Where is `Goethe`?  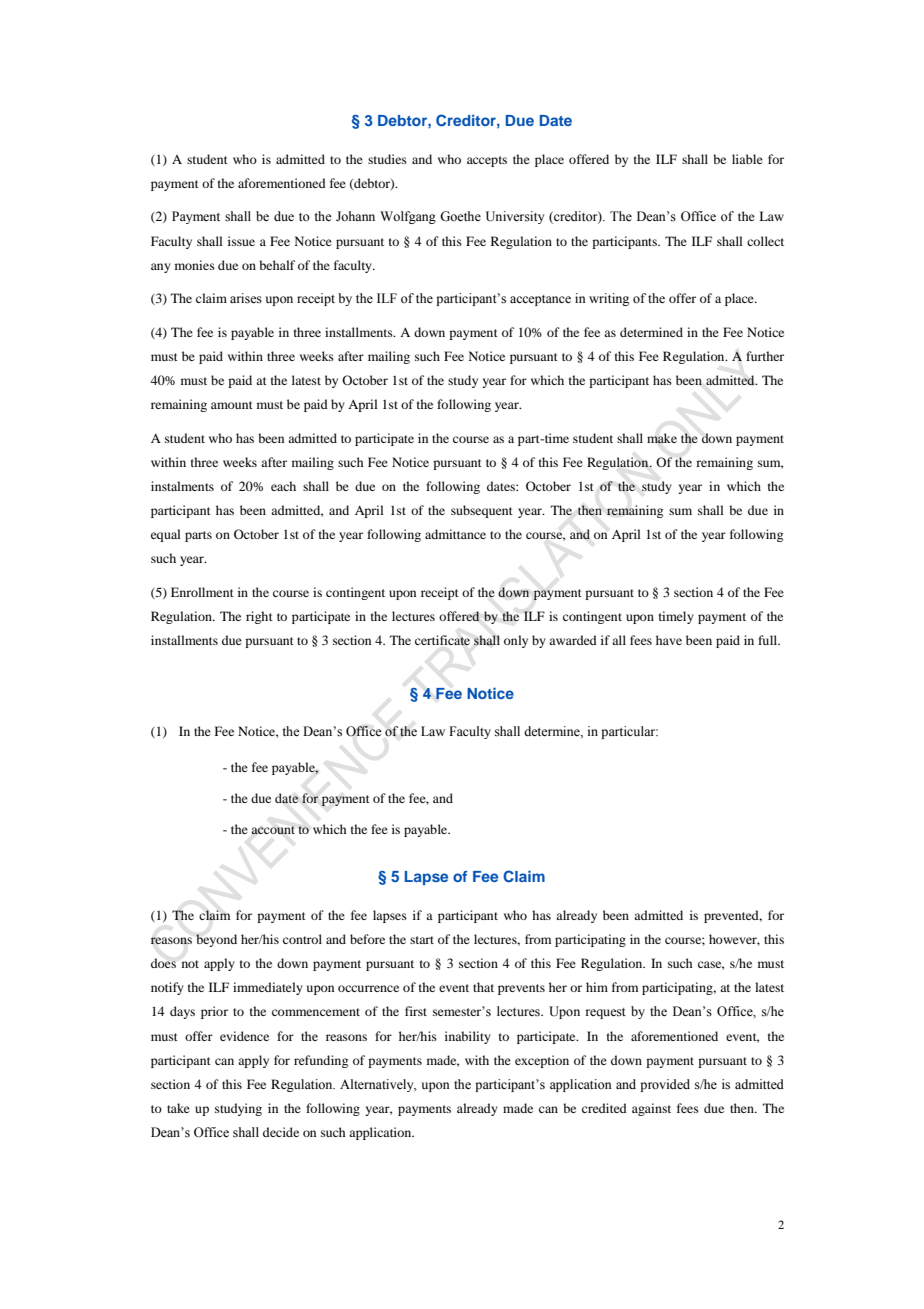
Goethe is located at coordinates (460, 216).
